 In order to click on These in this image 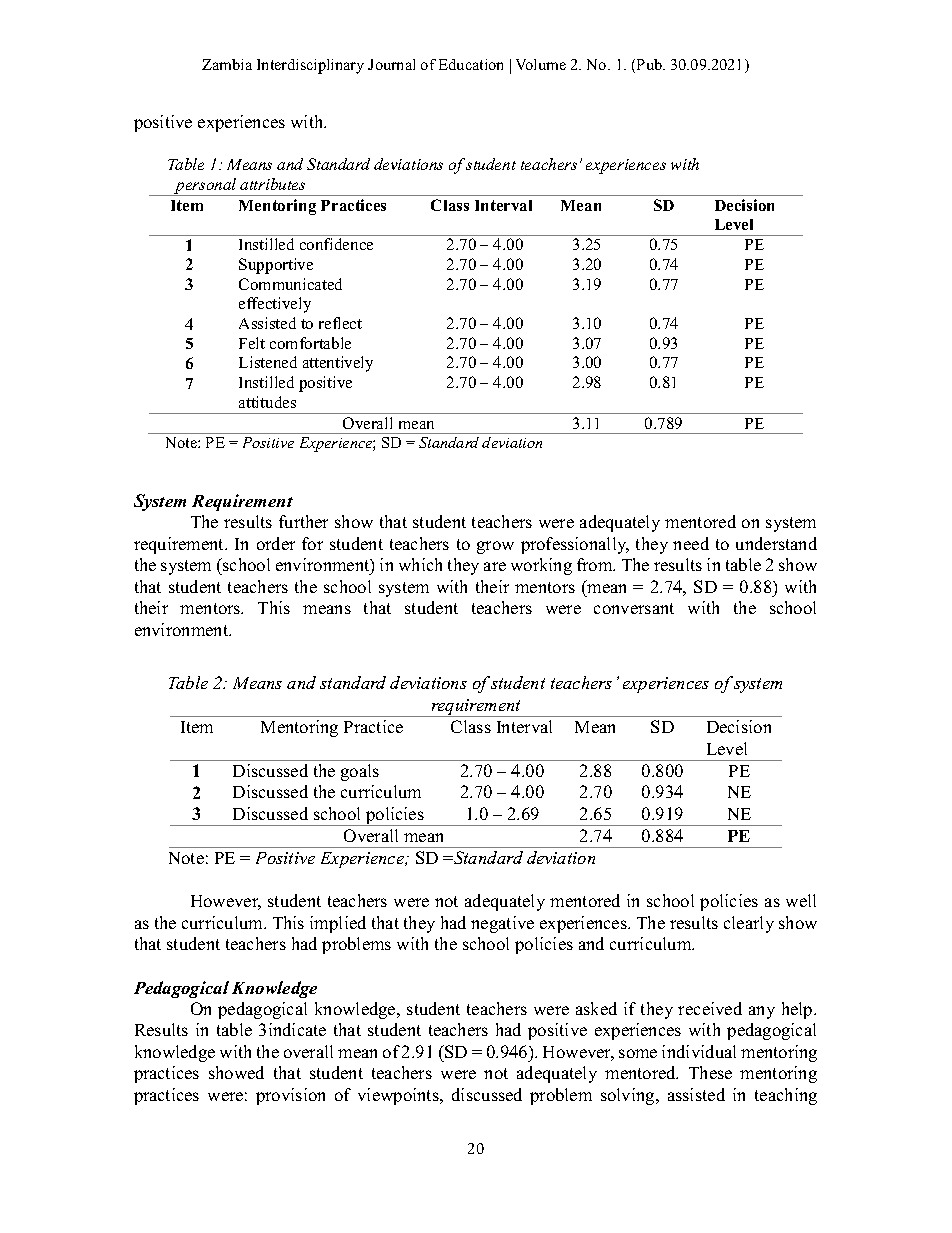, I will do `click(710, 1072)`.
